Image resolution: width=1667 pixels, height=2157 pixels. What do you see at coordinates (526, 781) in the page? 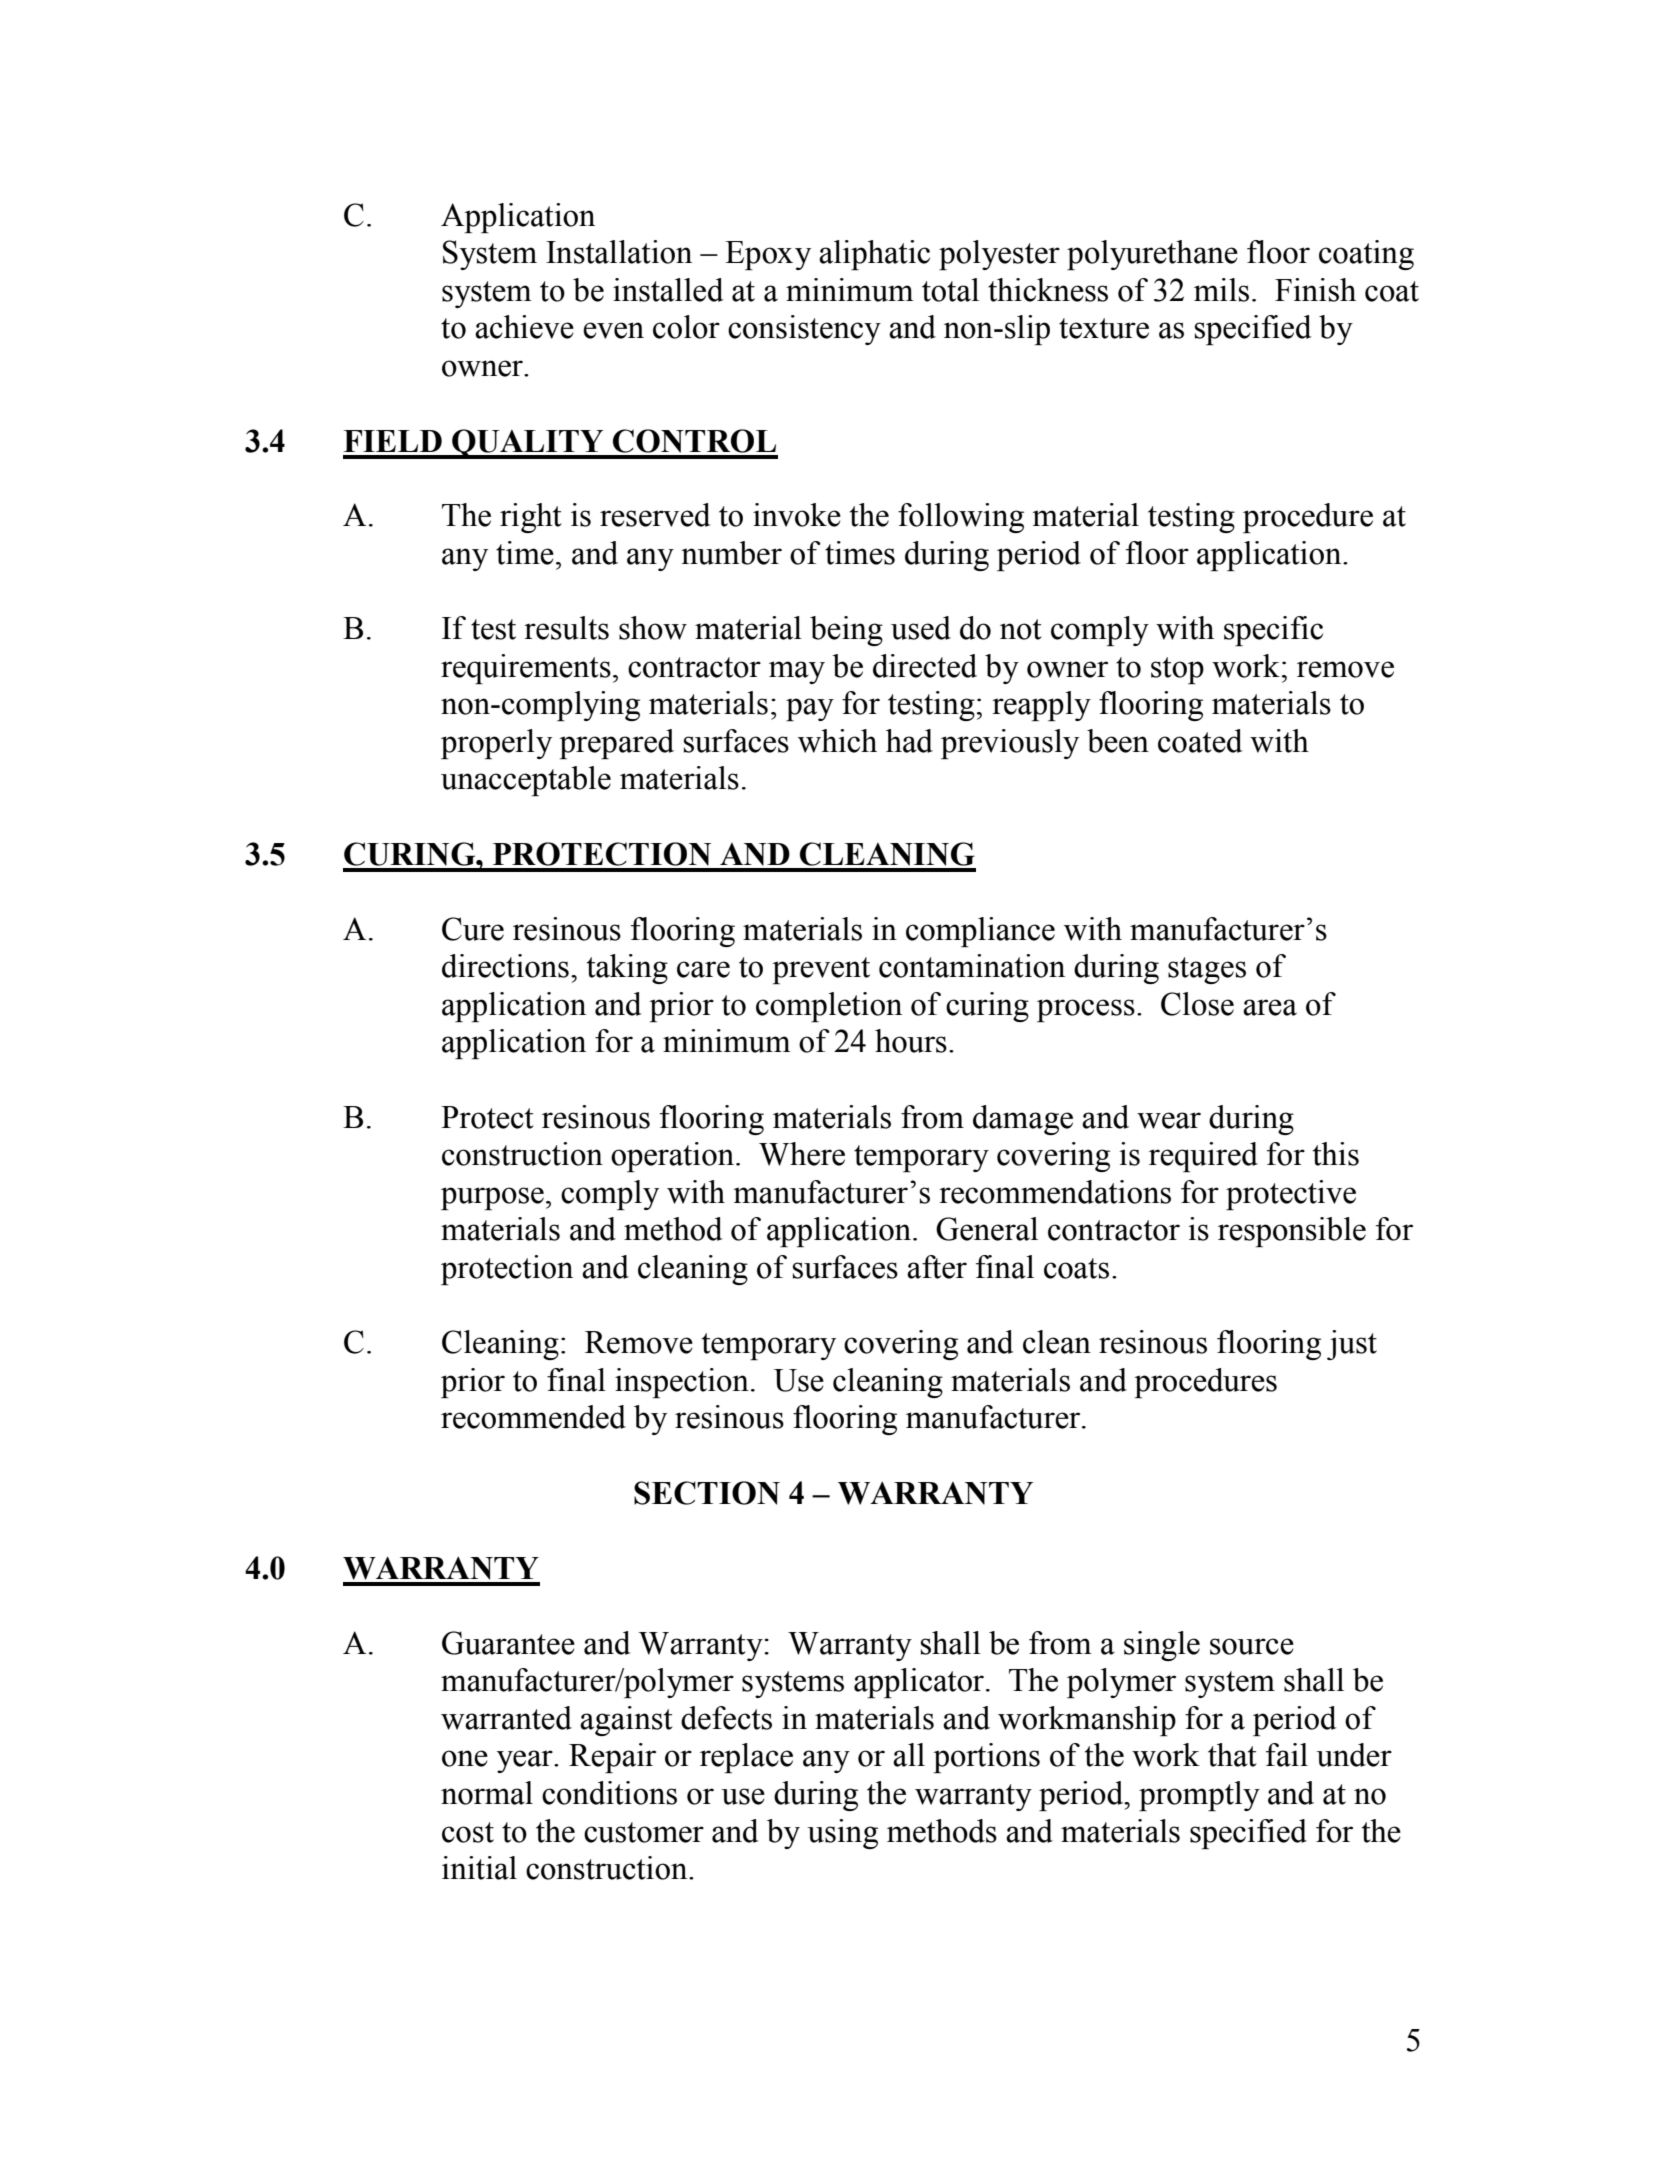
I see `unacceptable` at bounding box center [526, 781].
